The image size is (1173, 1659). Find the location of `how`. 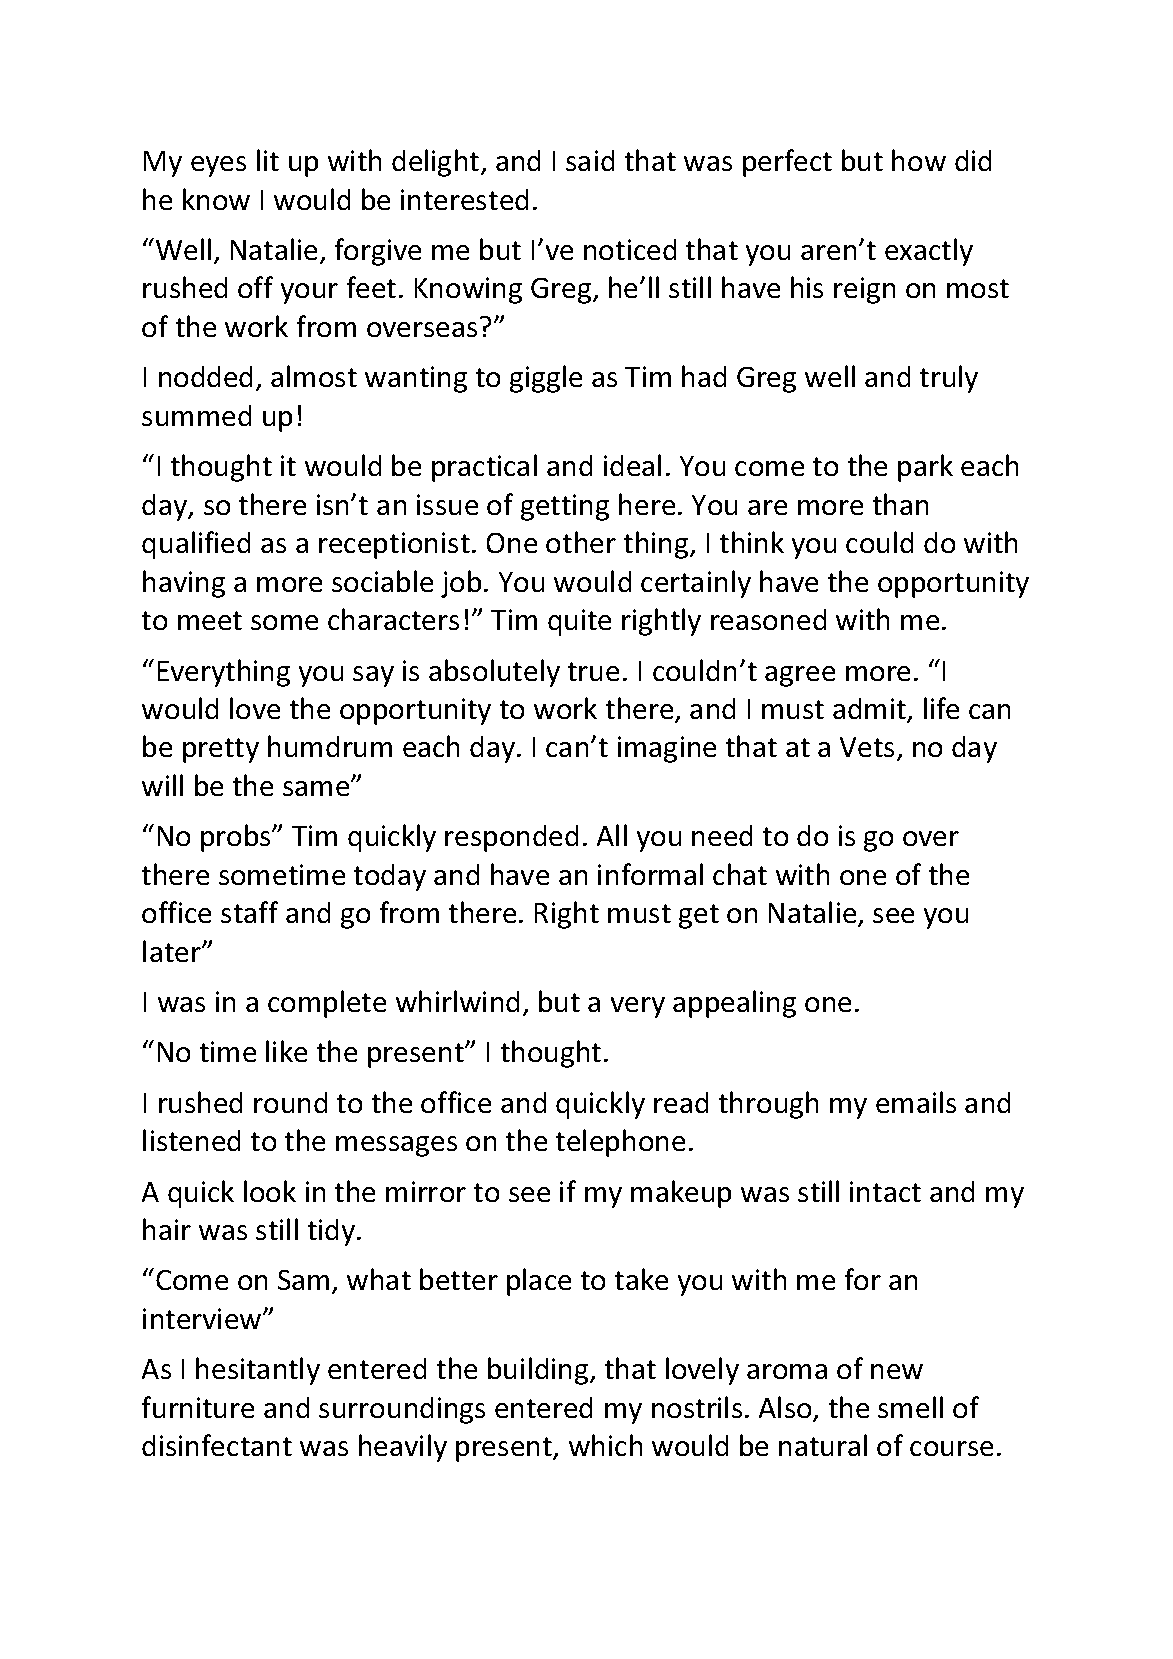

how is located at coordinates (919, 160).
